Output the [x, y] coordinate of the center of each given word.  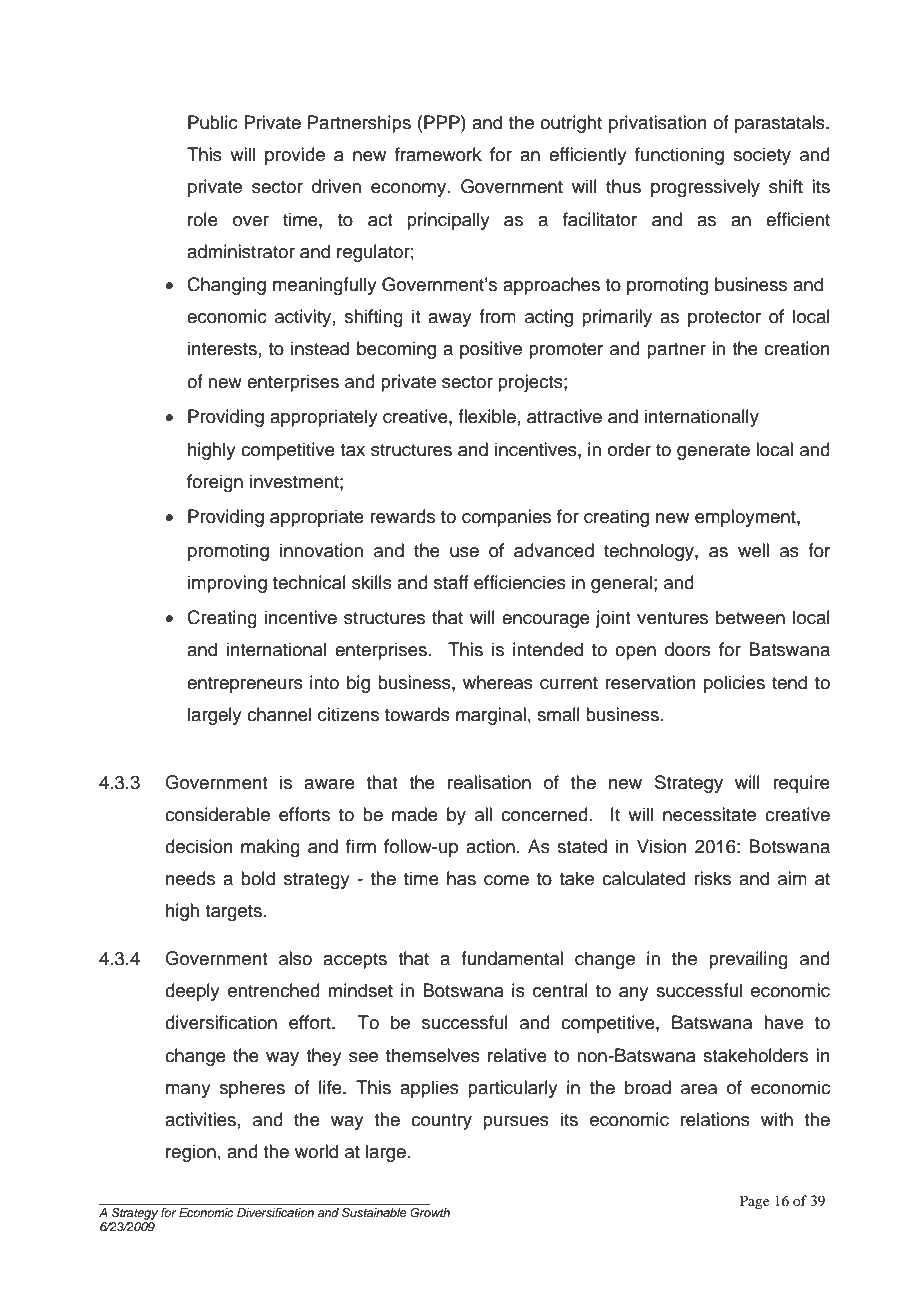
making [270, 848]
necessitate [709, 814]
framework [438, 154]
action [490, 846]
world [316, 1151]
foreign [215, 483]
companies [506, 518]
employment [746, 518]
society [762, 156]
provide [295, 156]
